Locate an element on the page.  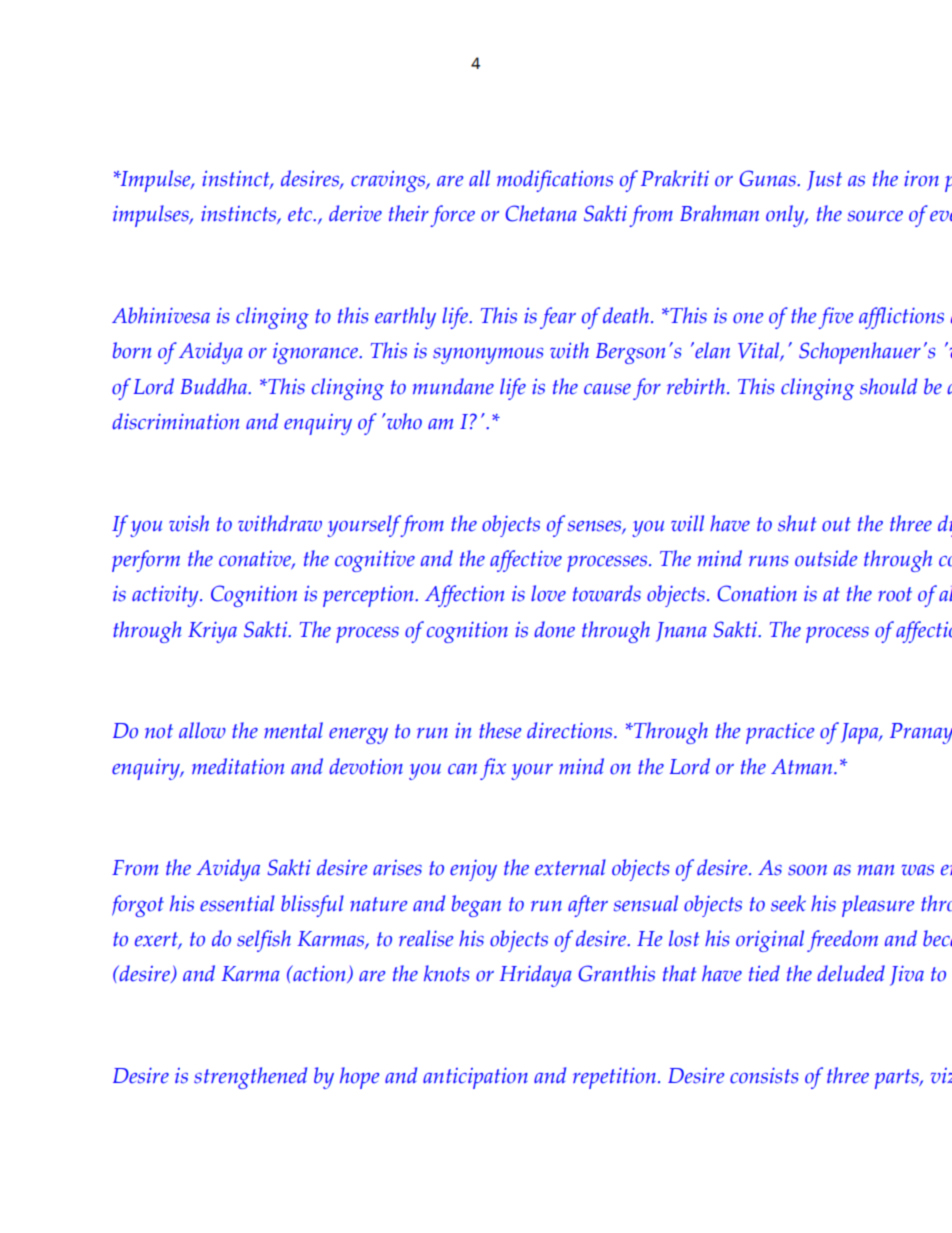
meditation is located at coordinates (238, 766).
